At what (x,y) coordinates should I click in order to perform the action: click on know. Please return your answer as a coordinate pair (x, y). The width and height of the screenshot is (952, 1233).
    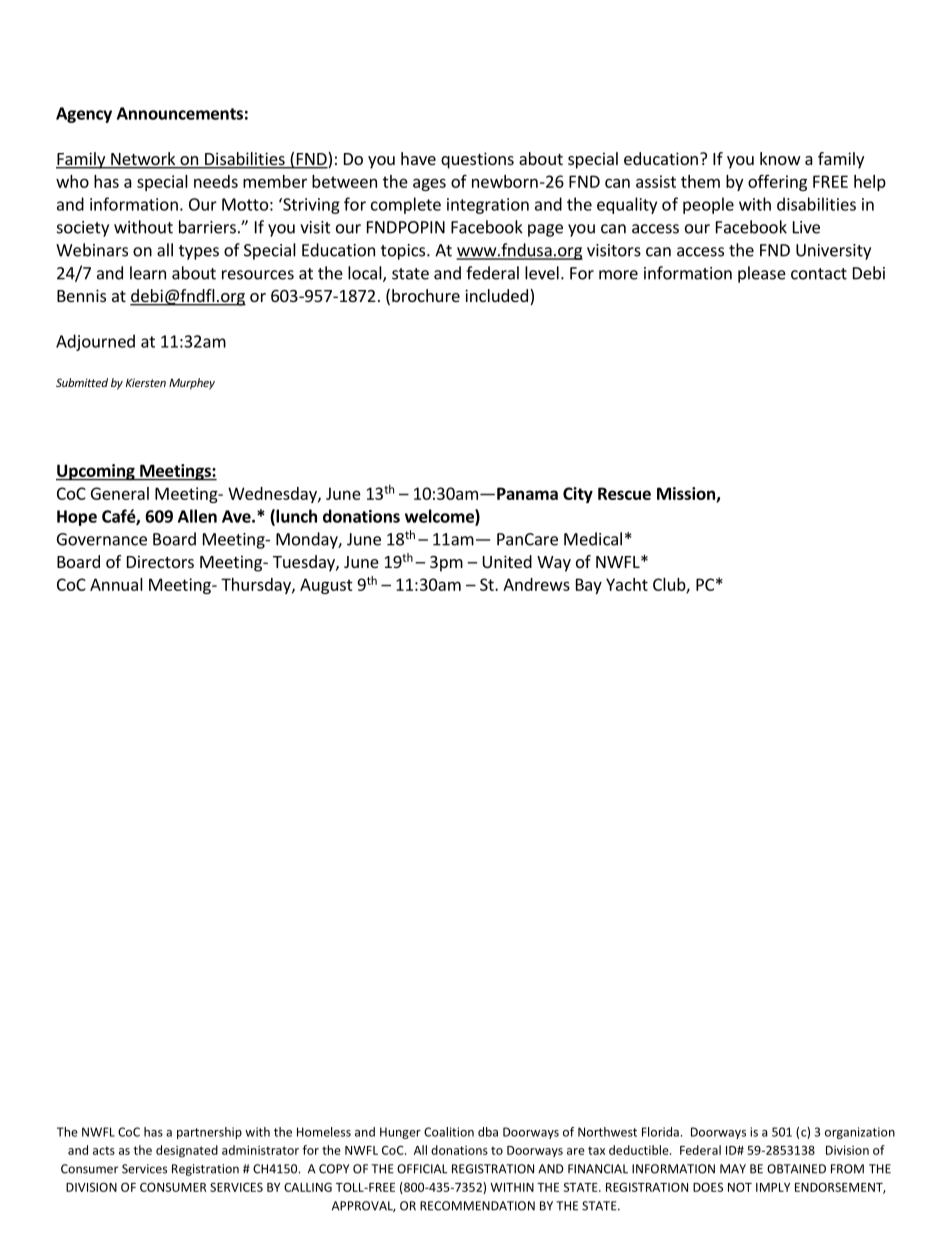
    Looking at the image, I should click on (780, 158).
